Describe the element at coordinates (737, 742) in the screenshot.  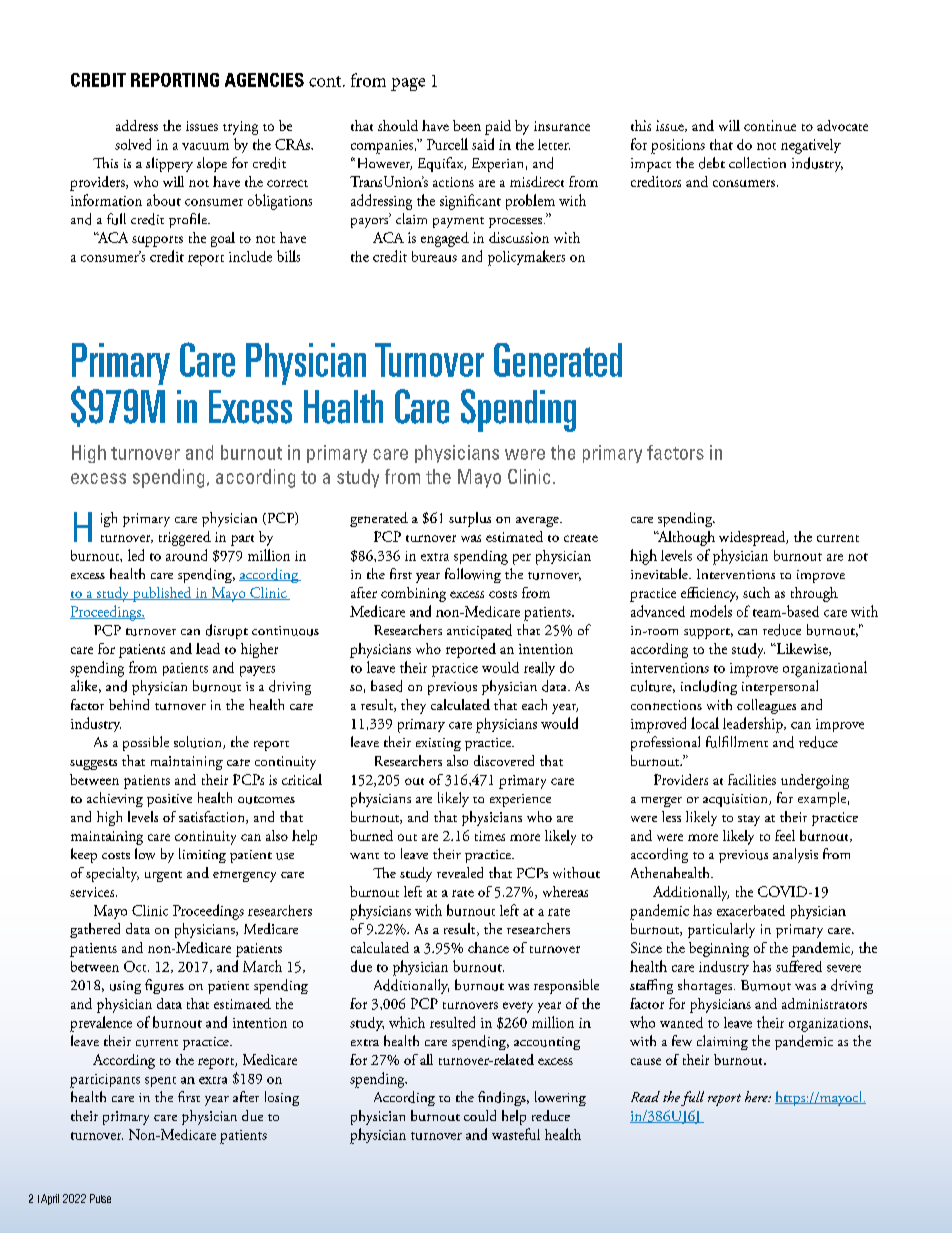
I see `fulfillment` at that location.
